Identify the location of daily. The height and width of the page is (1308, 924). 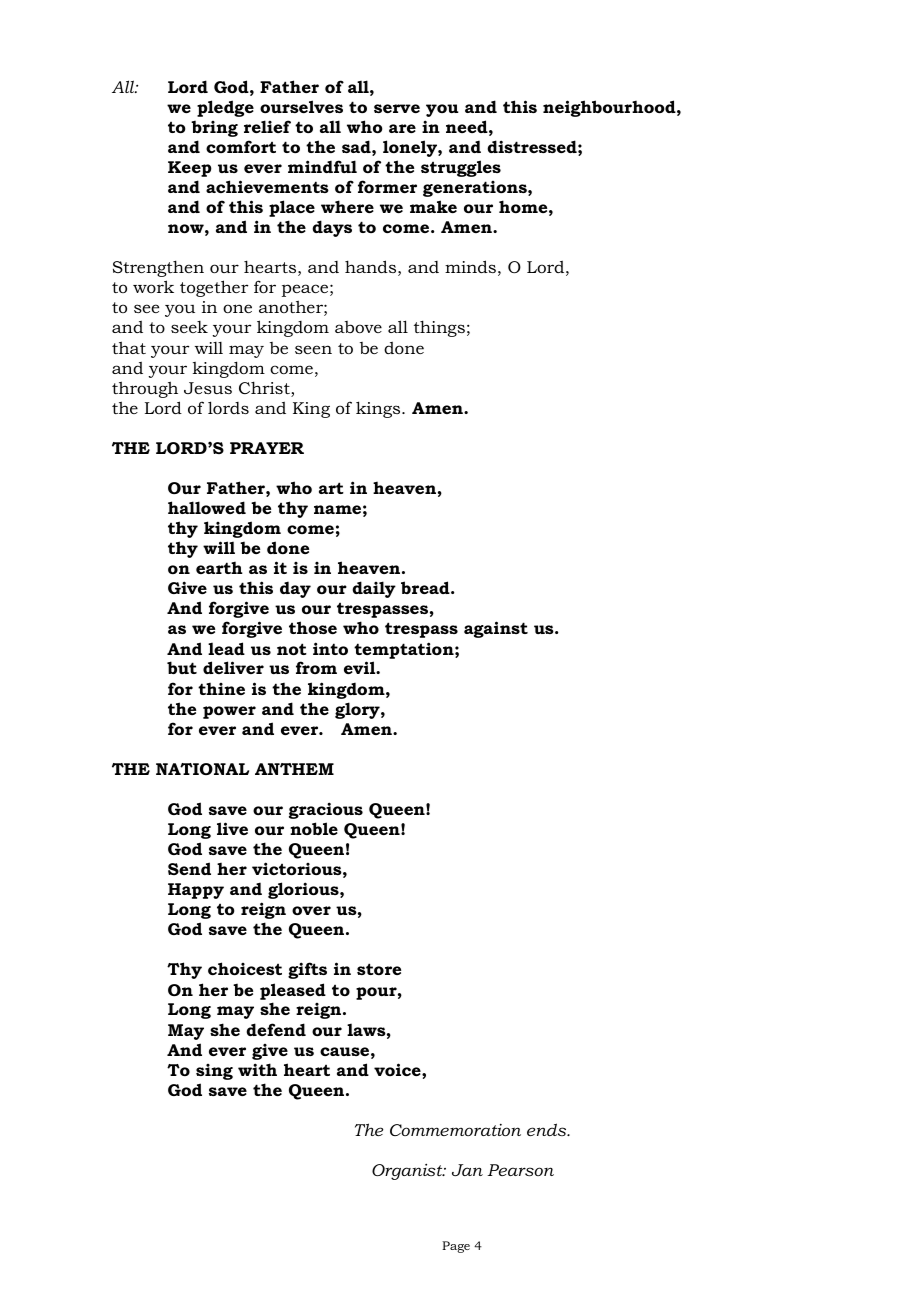
(374, 589).
